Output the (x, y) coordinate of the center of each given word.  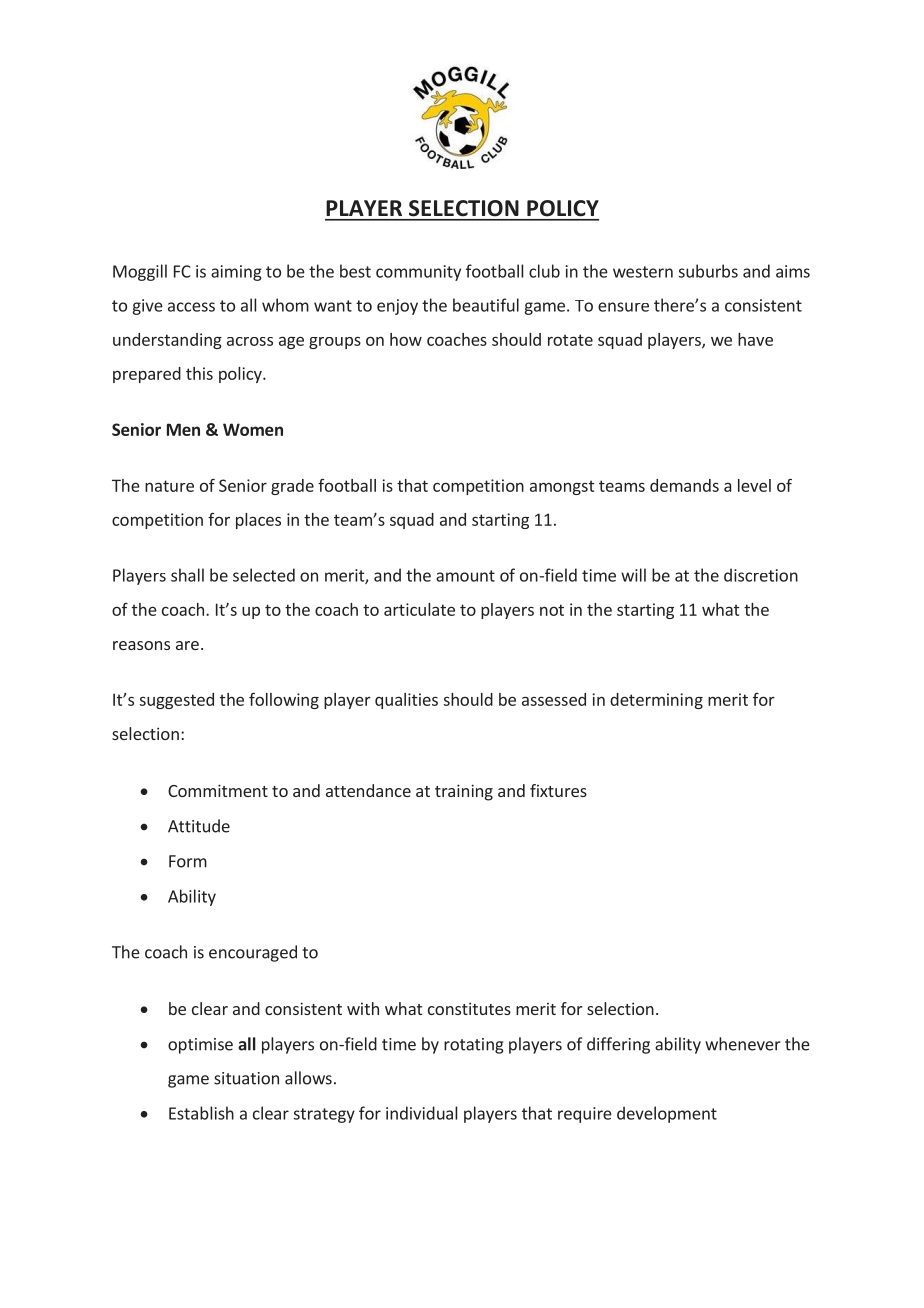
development (667, 1114)
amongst (562, 487)
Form (188, 861)
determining (656, 701)
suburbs (708, 271)
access (191, 307)
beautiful (486, 305)
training (464, 792)
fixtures (558, 790)
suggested (176, 701)
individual (421, 1113)
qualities (406, 701)
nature (169, 486)
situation (246, 1078)
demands (684, 485)
